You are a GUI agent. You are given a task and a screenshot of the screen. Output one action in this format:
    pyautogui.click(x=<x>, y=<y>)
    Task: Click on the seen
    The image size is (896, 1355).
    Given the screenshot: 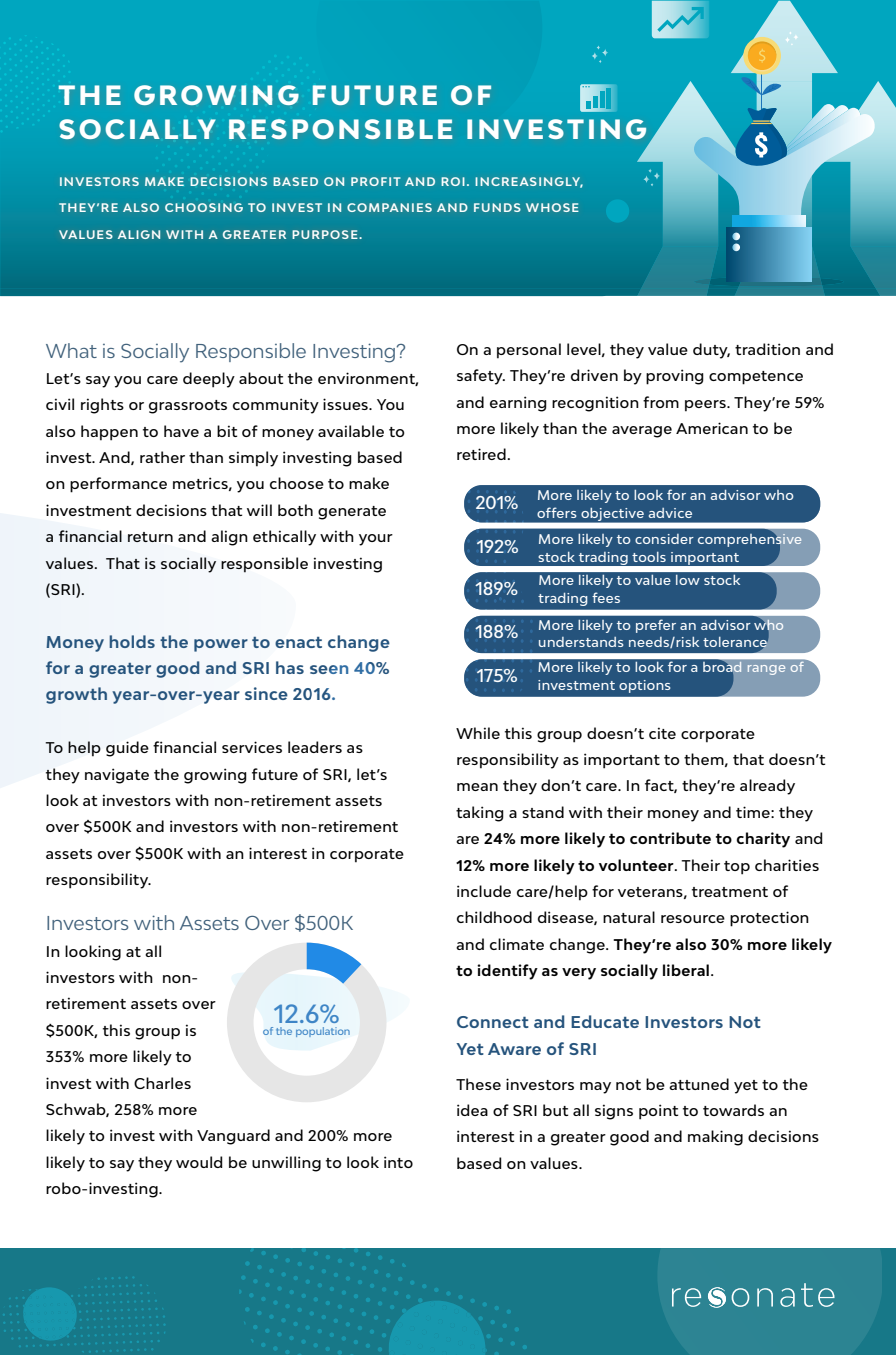 What is the action you would take?
    pyautogui.click(x=329, y=669)
